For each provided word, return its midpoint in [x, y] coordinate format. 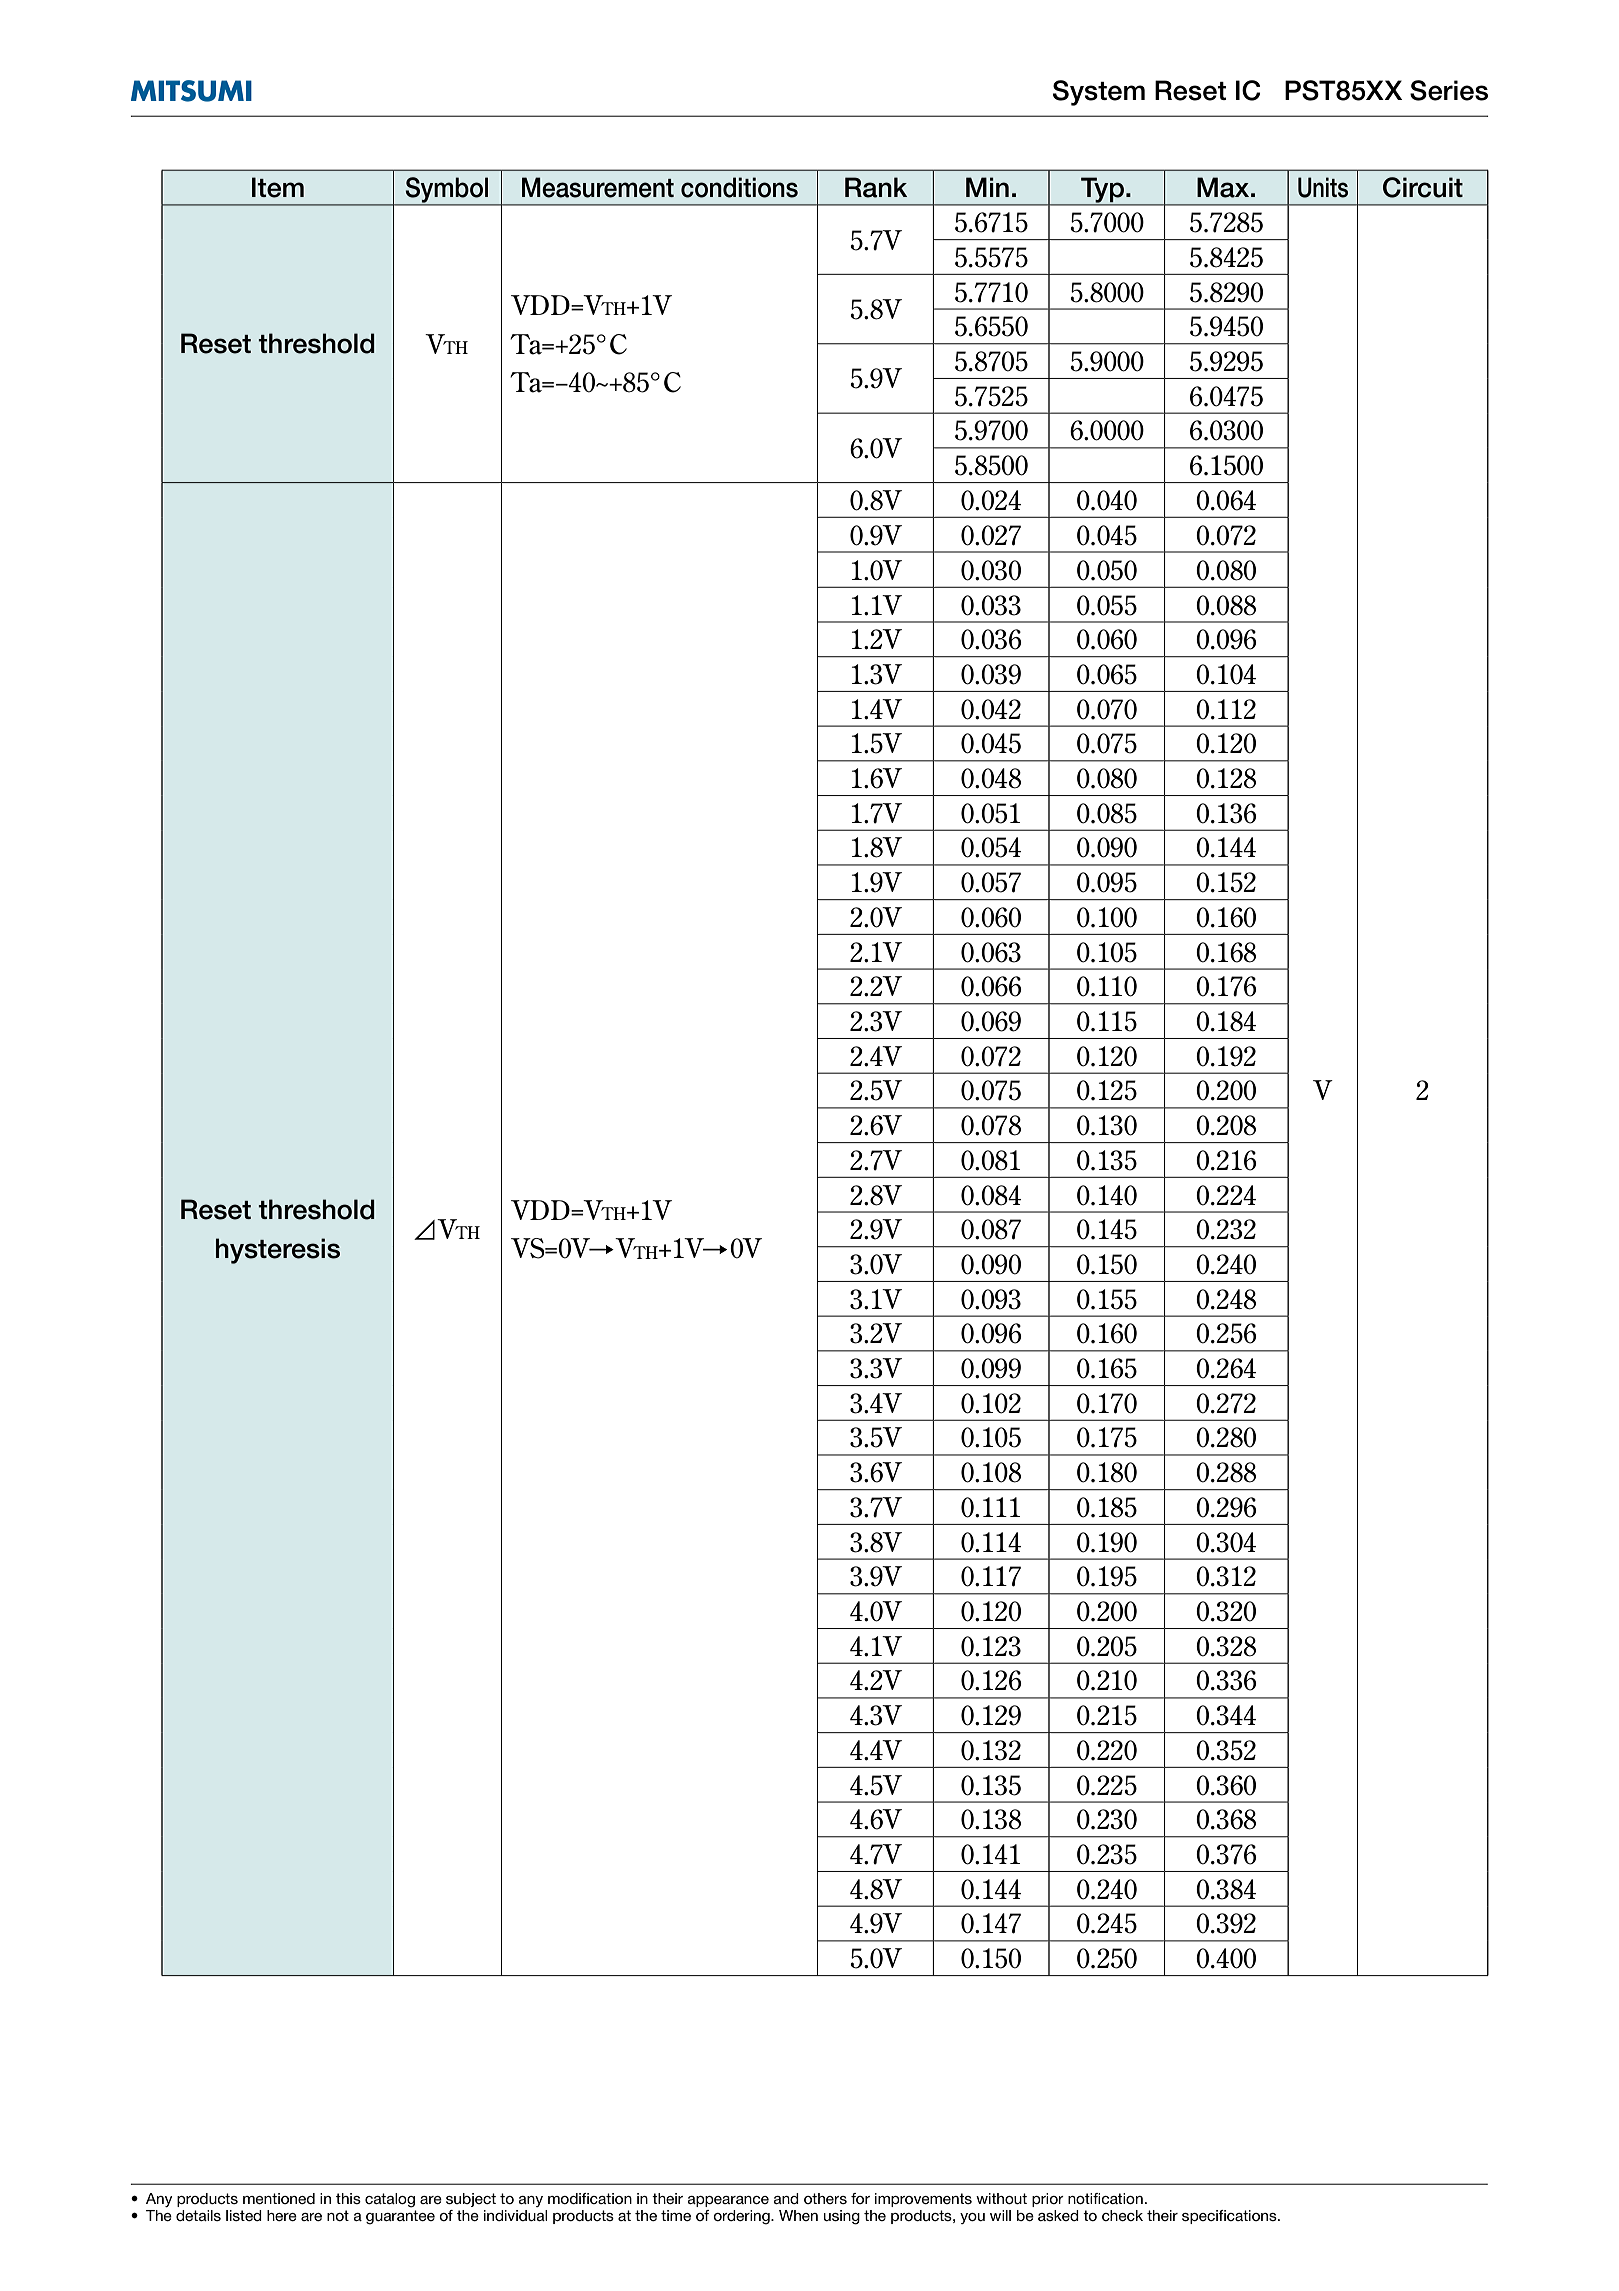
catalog [390, 2200]
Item [278, 187]
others [825, 2198]
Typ [1102, 191]
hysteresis [278, 1251]
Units [1323, 187]
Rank [876, 187]
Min [987, 187]
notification [1105, 2198]
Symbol [447, 191]
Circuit [1423, 187]
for [860, 2198]
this [348, 2198]
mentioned [279, 2198]
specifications [1230, 2217]
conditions [739, 187]
